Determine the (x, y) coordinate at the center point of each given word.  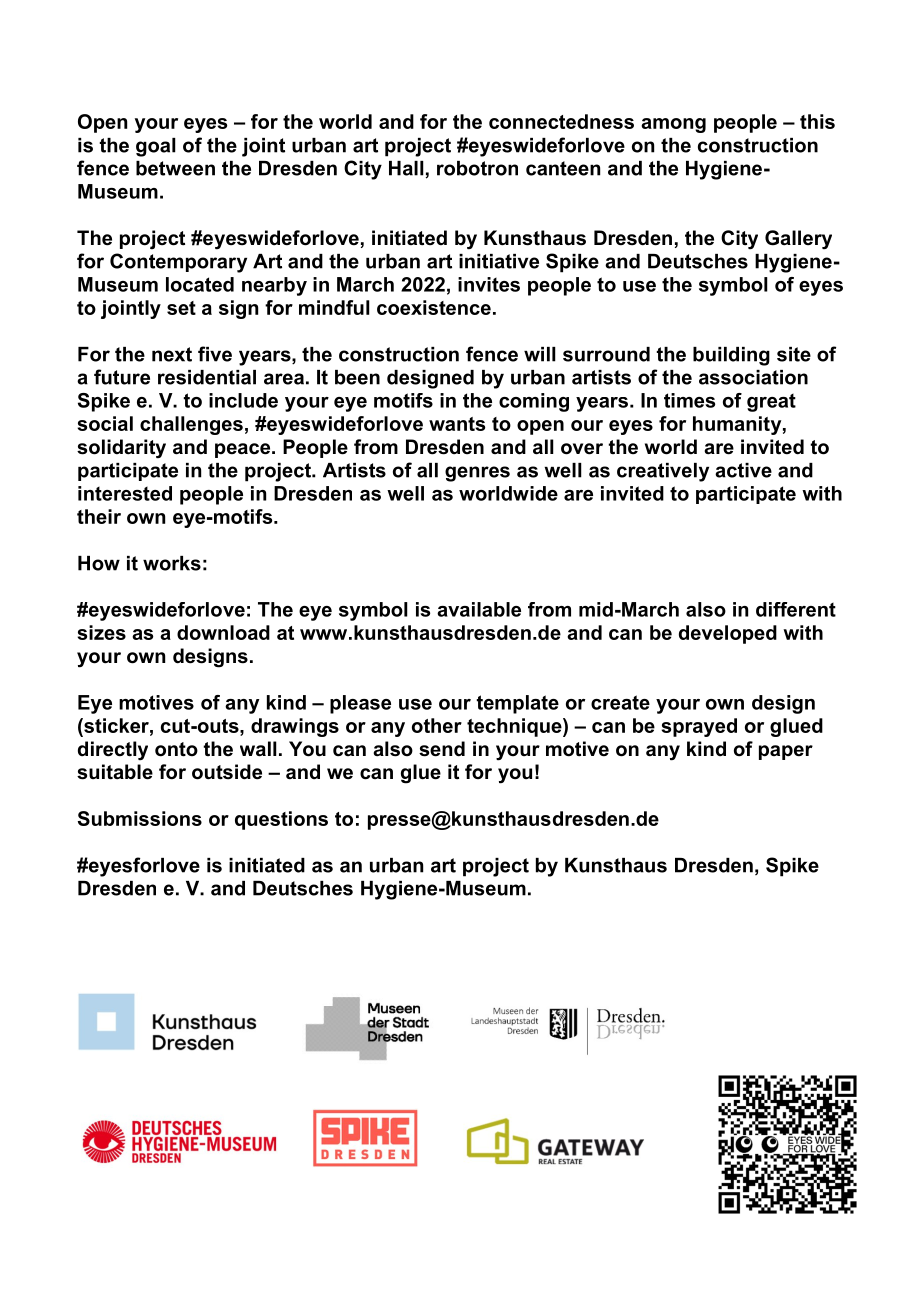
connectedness (561, 121)
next (172, 354)
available (479, 609)
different (796, 609)
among (673, 125)
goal (156, 147)
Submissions (140, 818)
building (731, 356)
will (540, 354)
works (172, 563)
